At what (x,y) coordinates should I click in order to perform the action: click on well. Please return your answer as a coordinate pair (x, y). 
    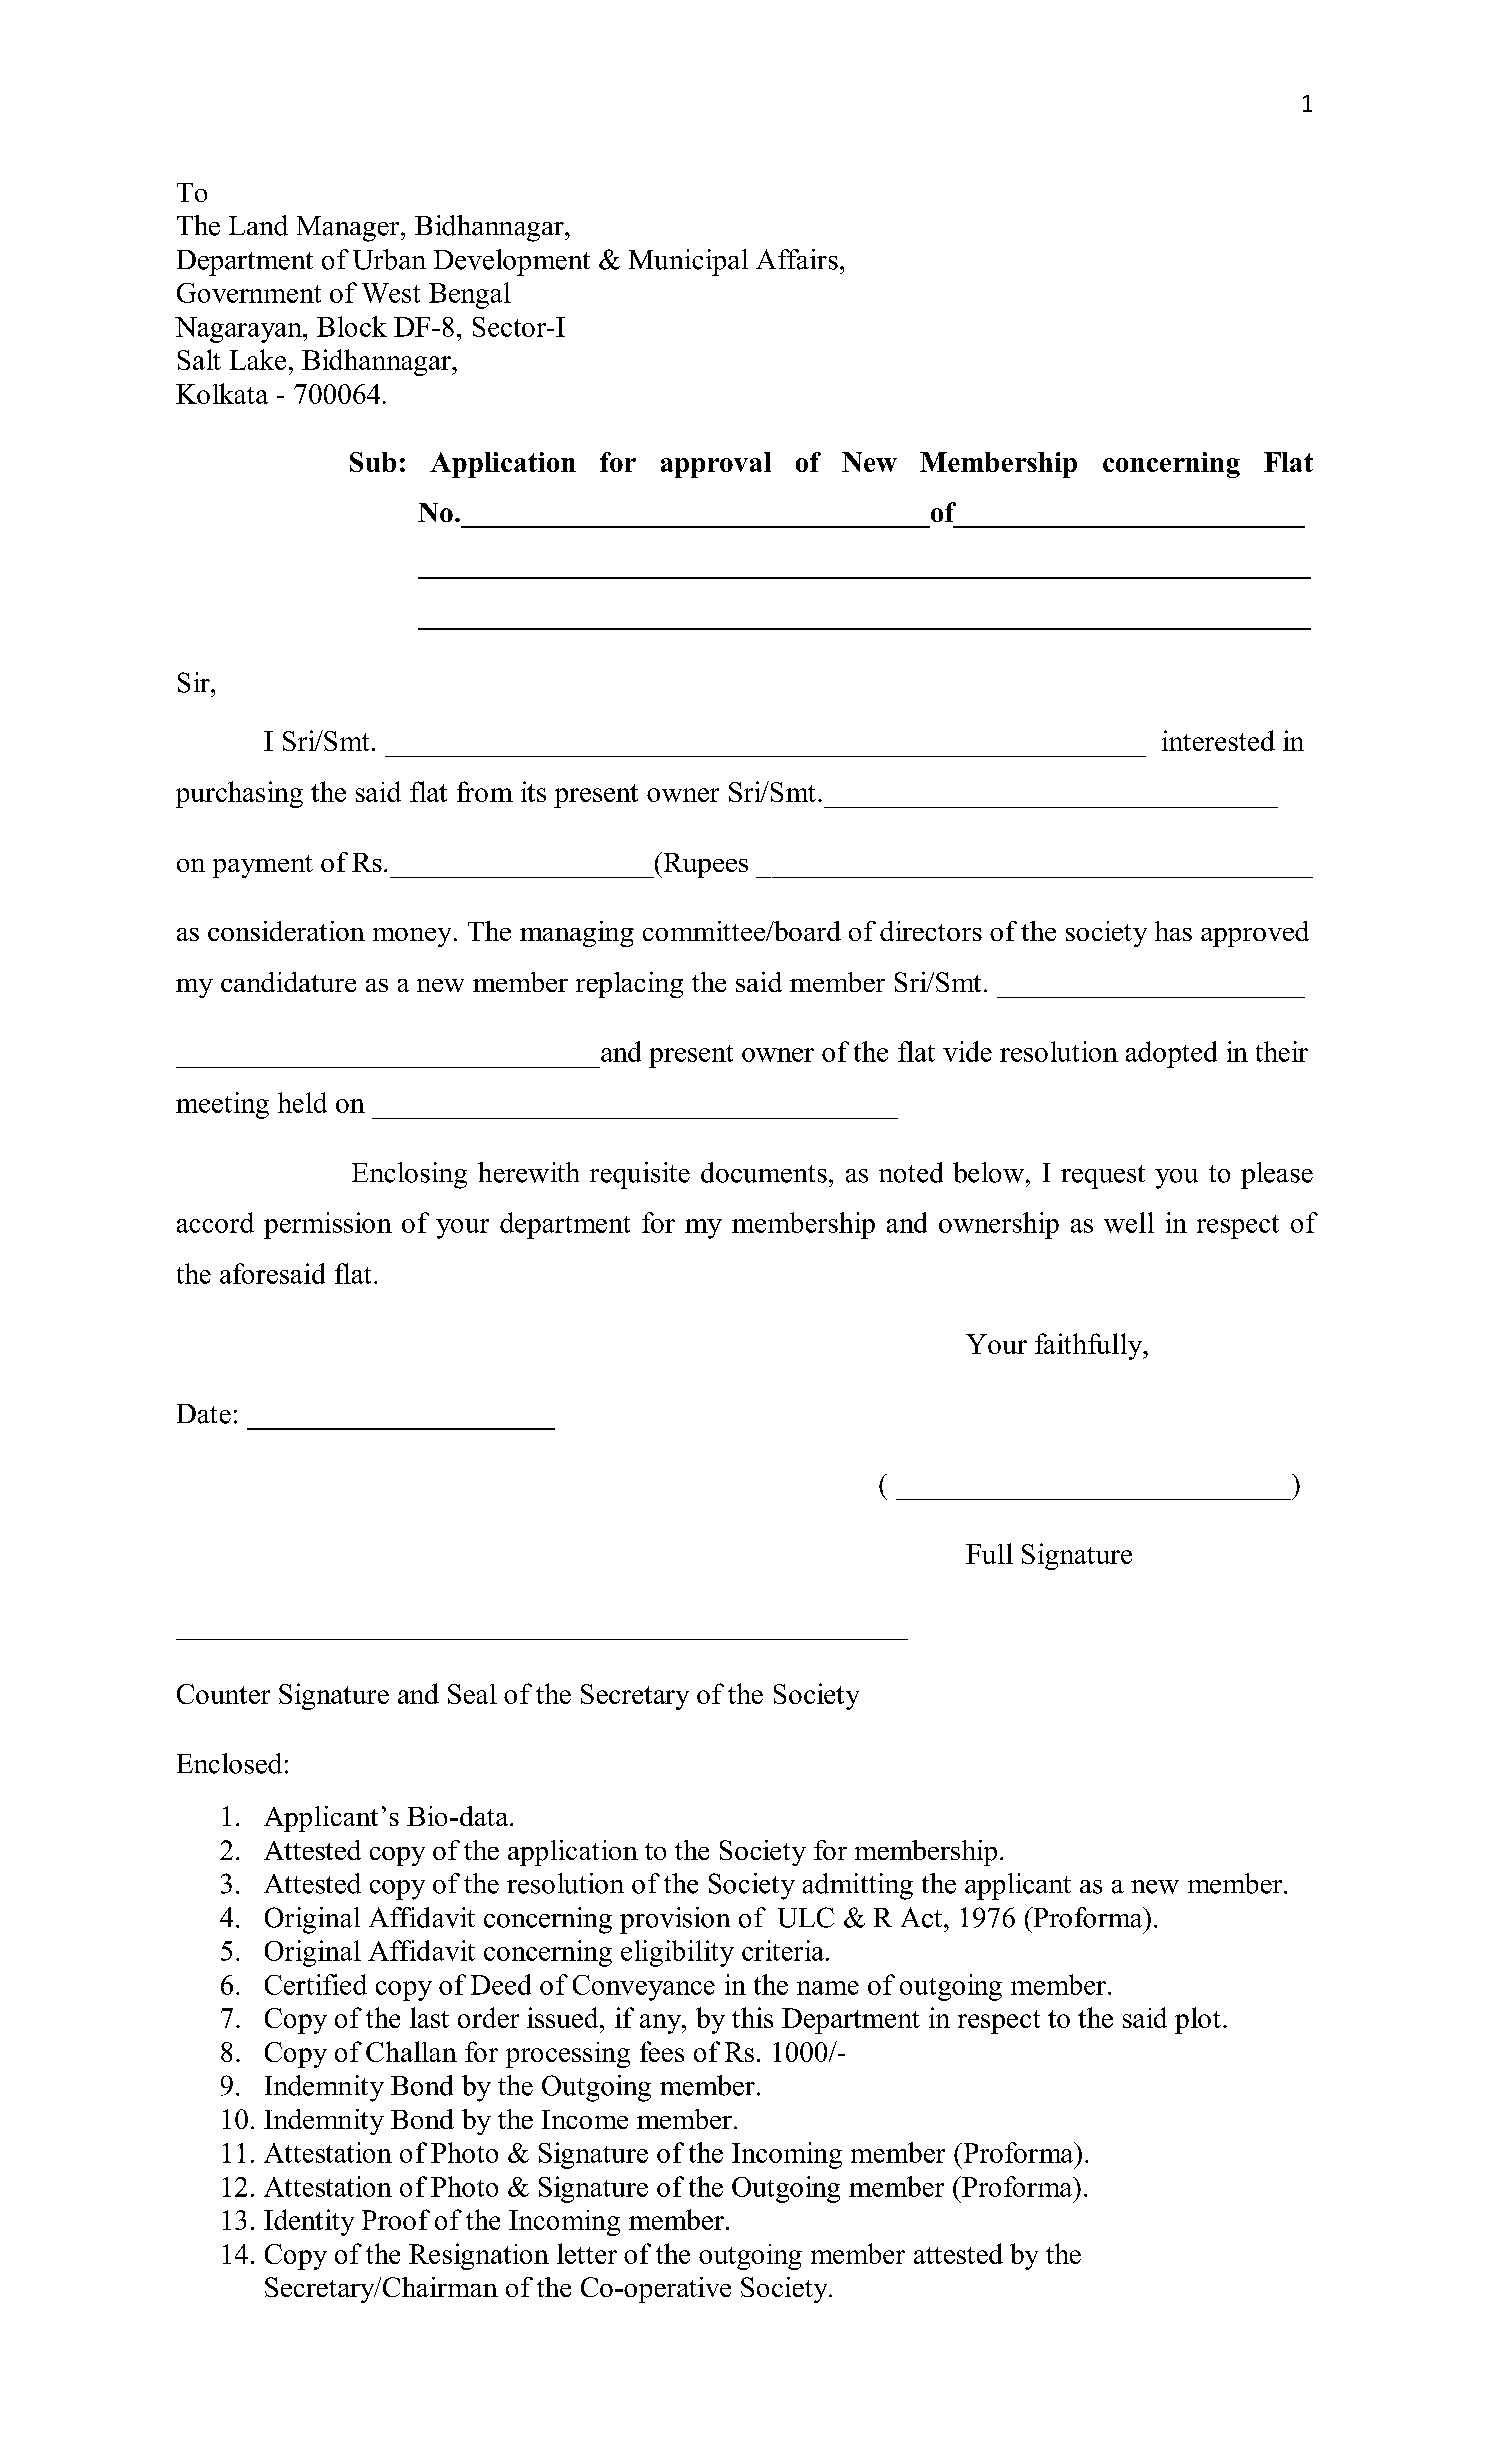
    Looking at the image, I should click on (1129, 1222).
